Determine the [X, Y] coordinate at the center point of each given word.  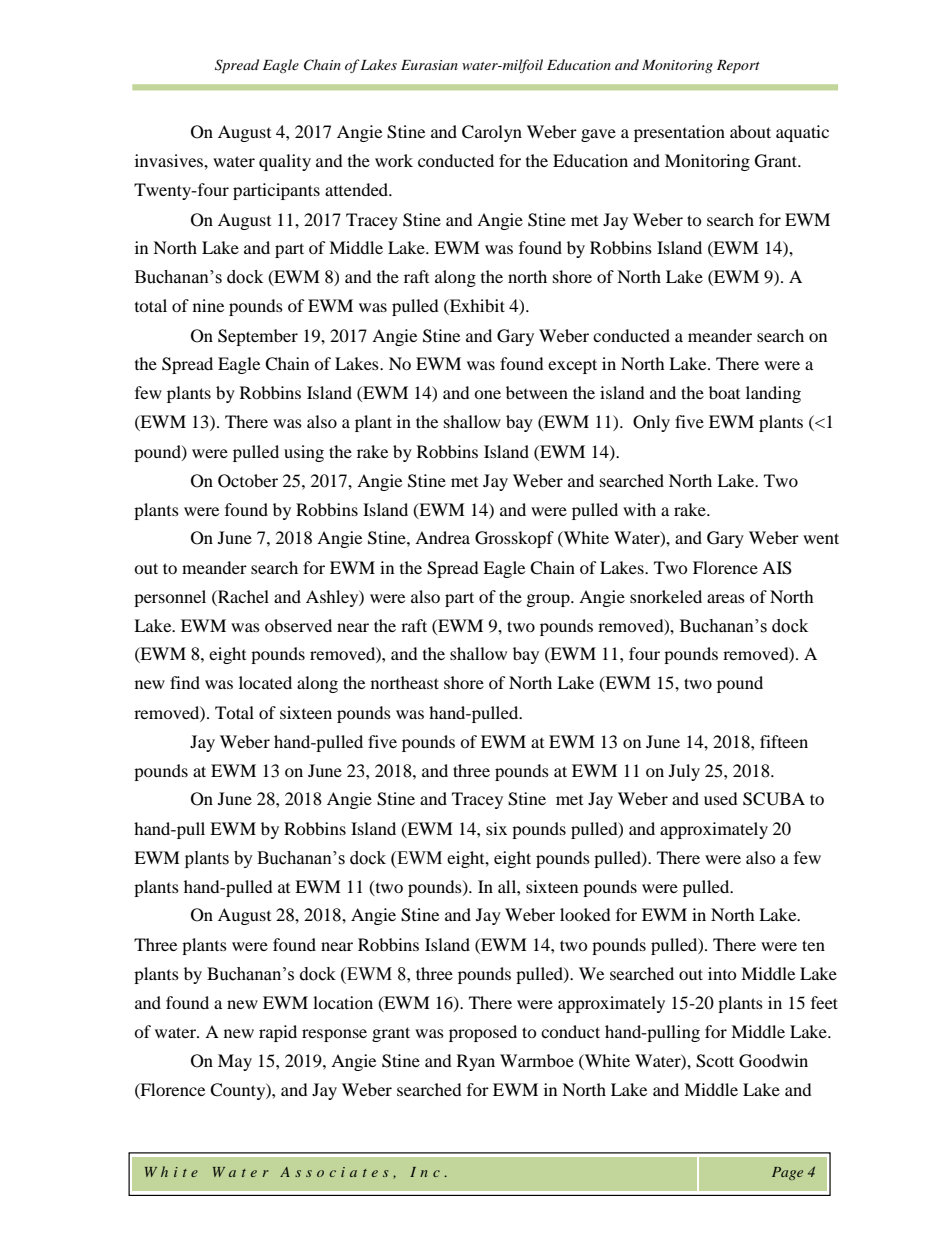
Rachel [242, 596]
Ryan [476, 1062]
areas [726, 598]
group [549, 600]
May [235, 1062]
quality [285, 162]
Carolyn [492, 133]
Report [738, 67]
